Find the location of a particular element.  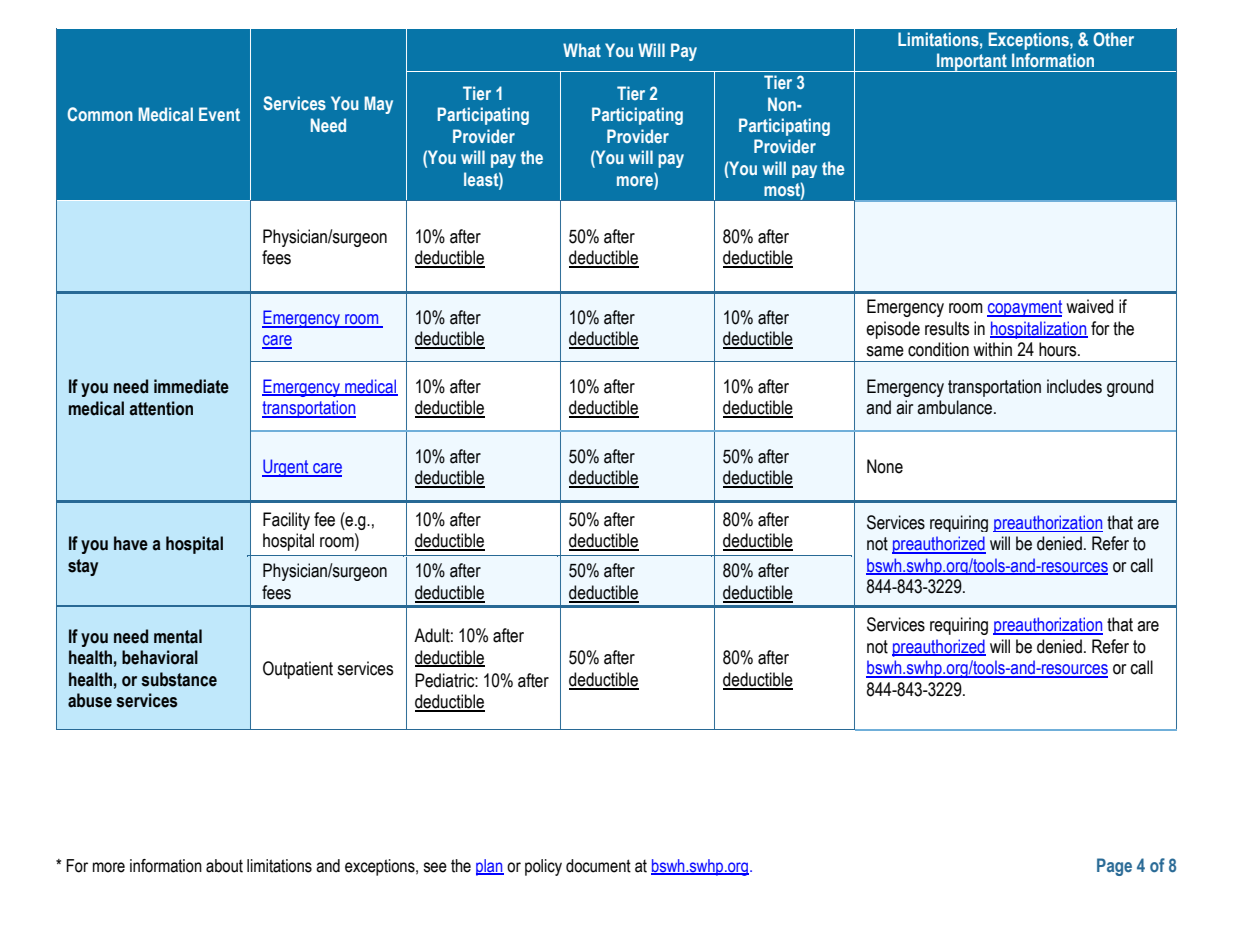

about is located at coordinates (224, 866).
